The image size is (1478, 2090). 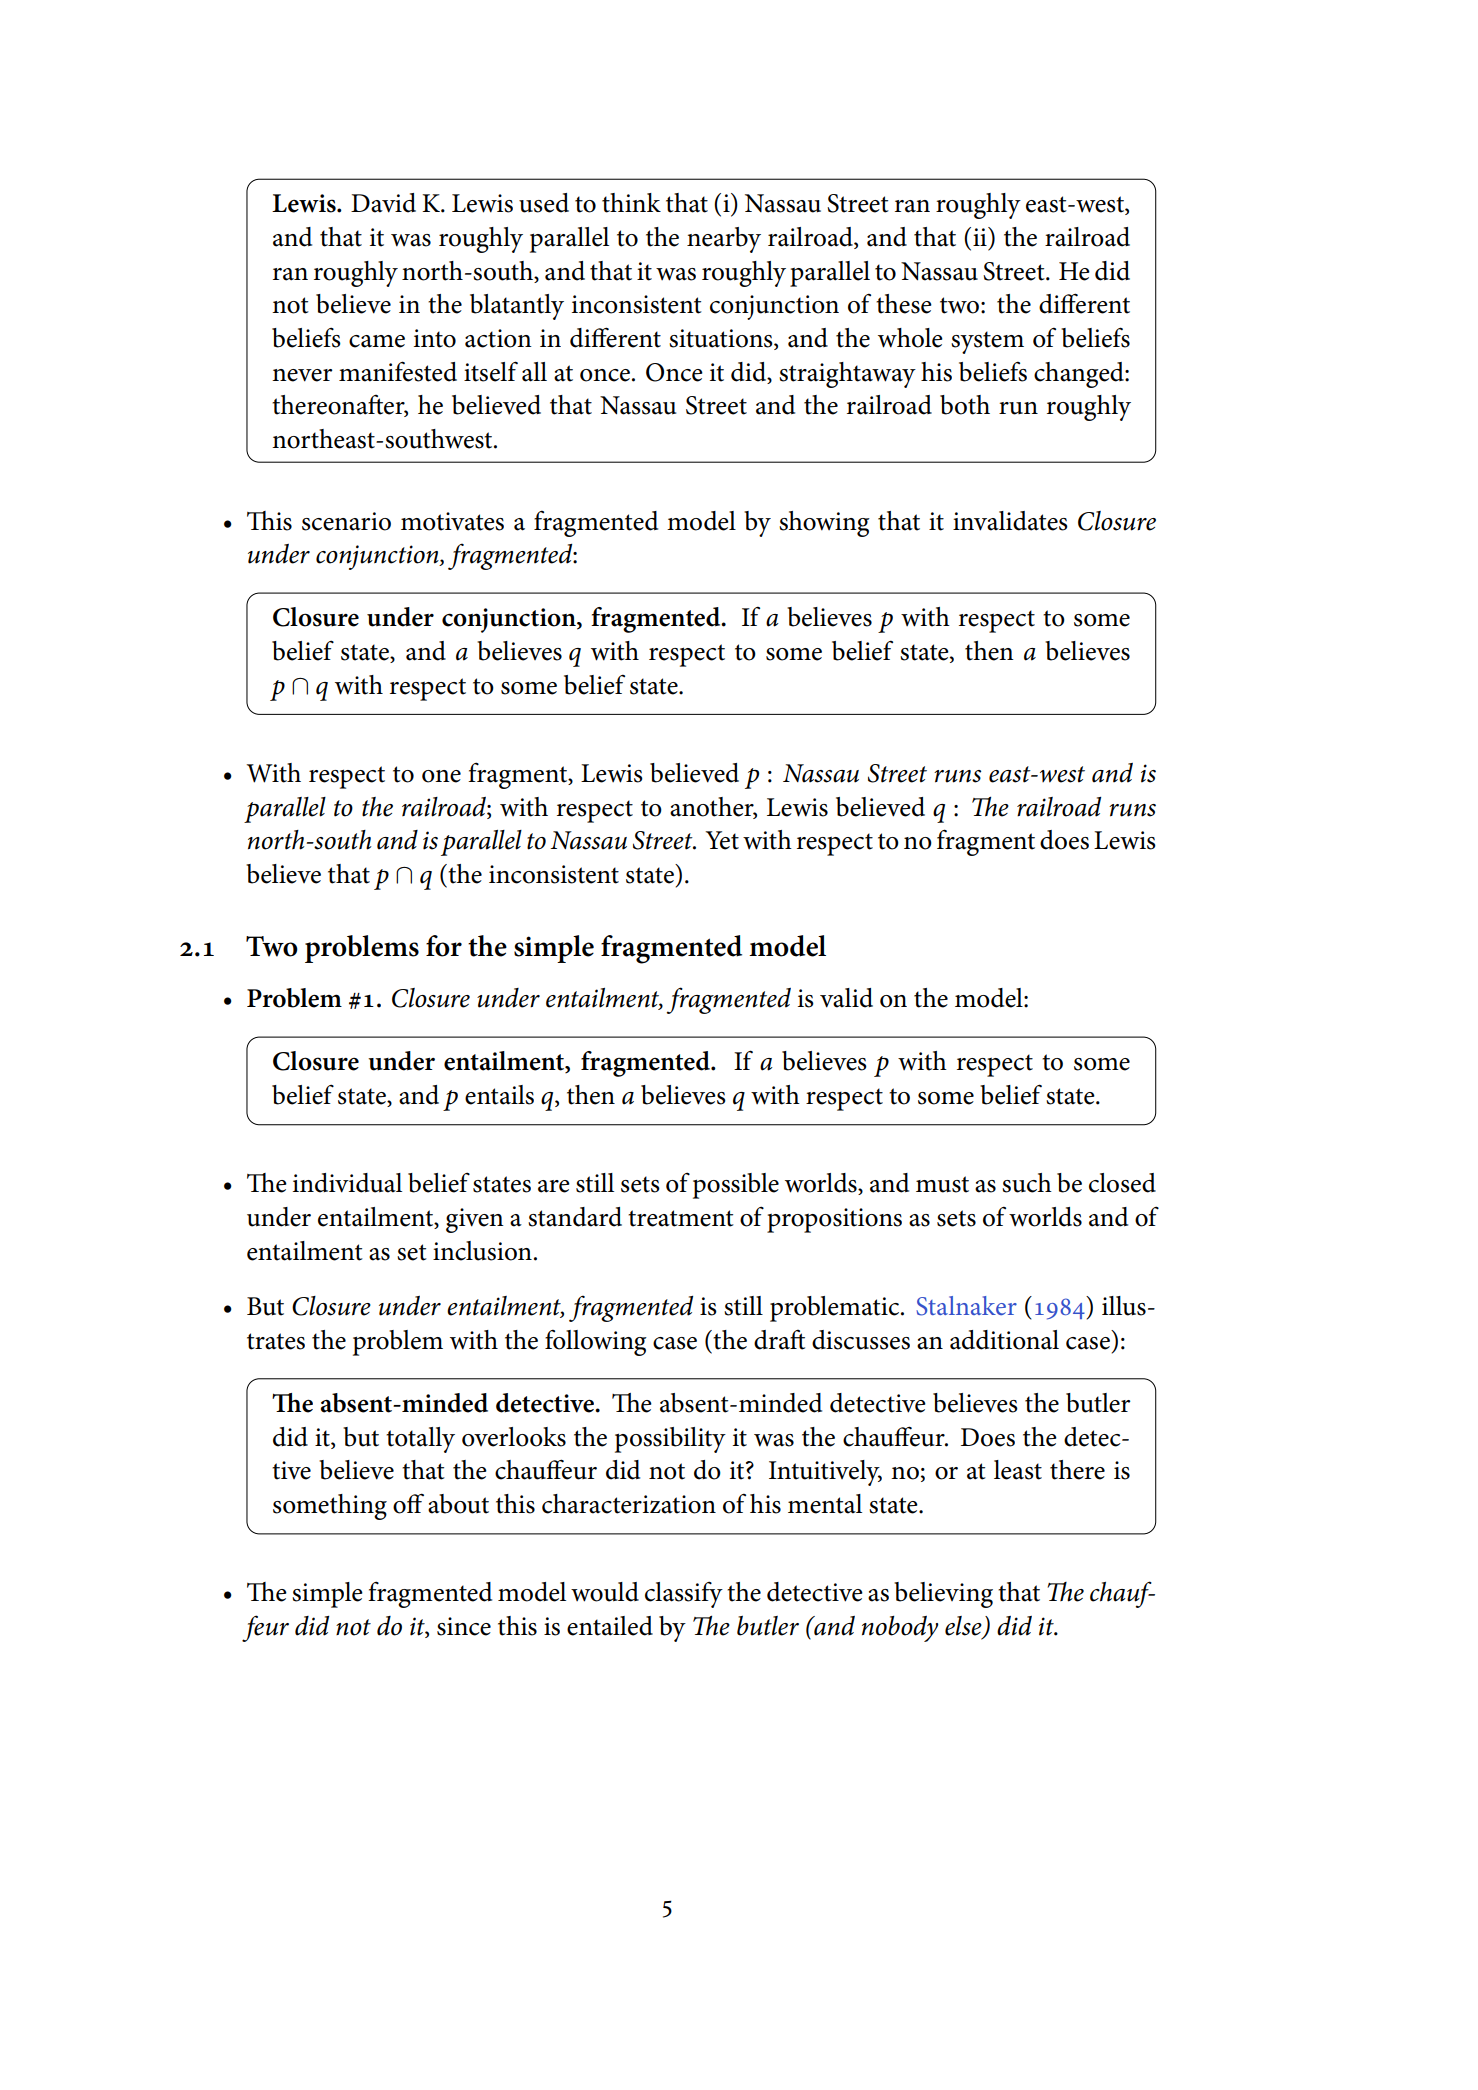 What do you see at coordinates (987, 342) in the screenshot?
I see `system` at bounding box center [987, 342].
